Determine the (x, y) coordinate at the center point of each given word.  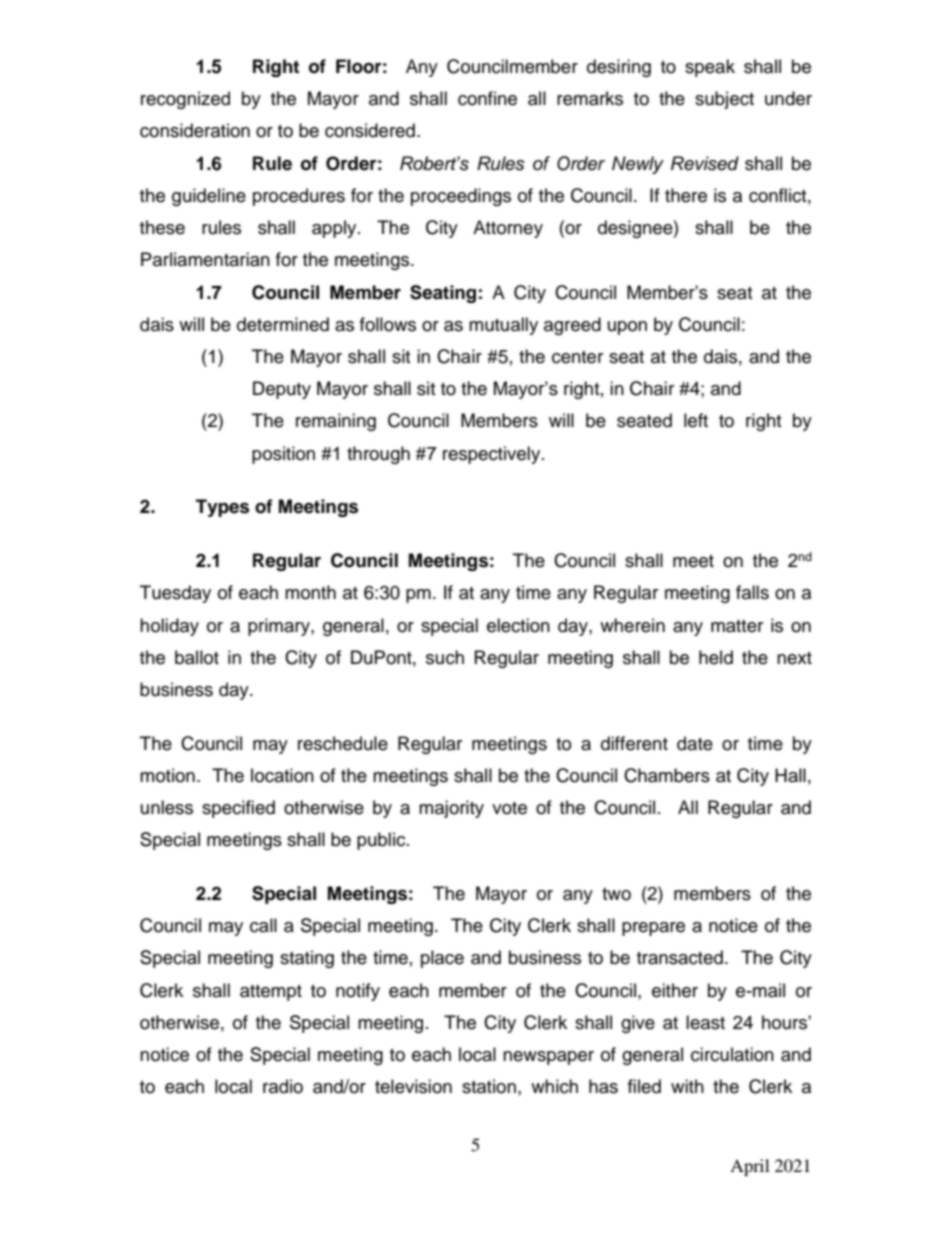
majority (451, 809)
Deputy (282, 390)
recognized (185, 100)
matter (737, 626)
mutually (503, 326)
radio (283, 1086)
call (263, 925)
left (696, 420)
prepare (653, 929)
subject (724, 100)
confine (487, 98)
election (518, 625)
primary (280, 627)
